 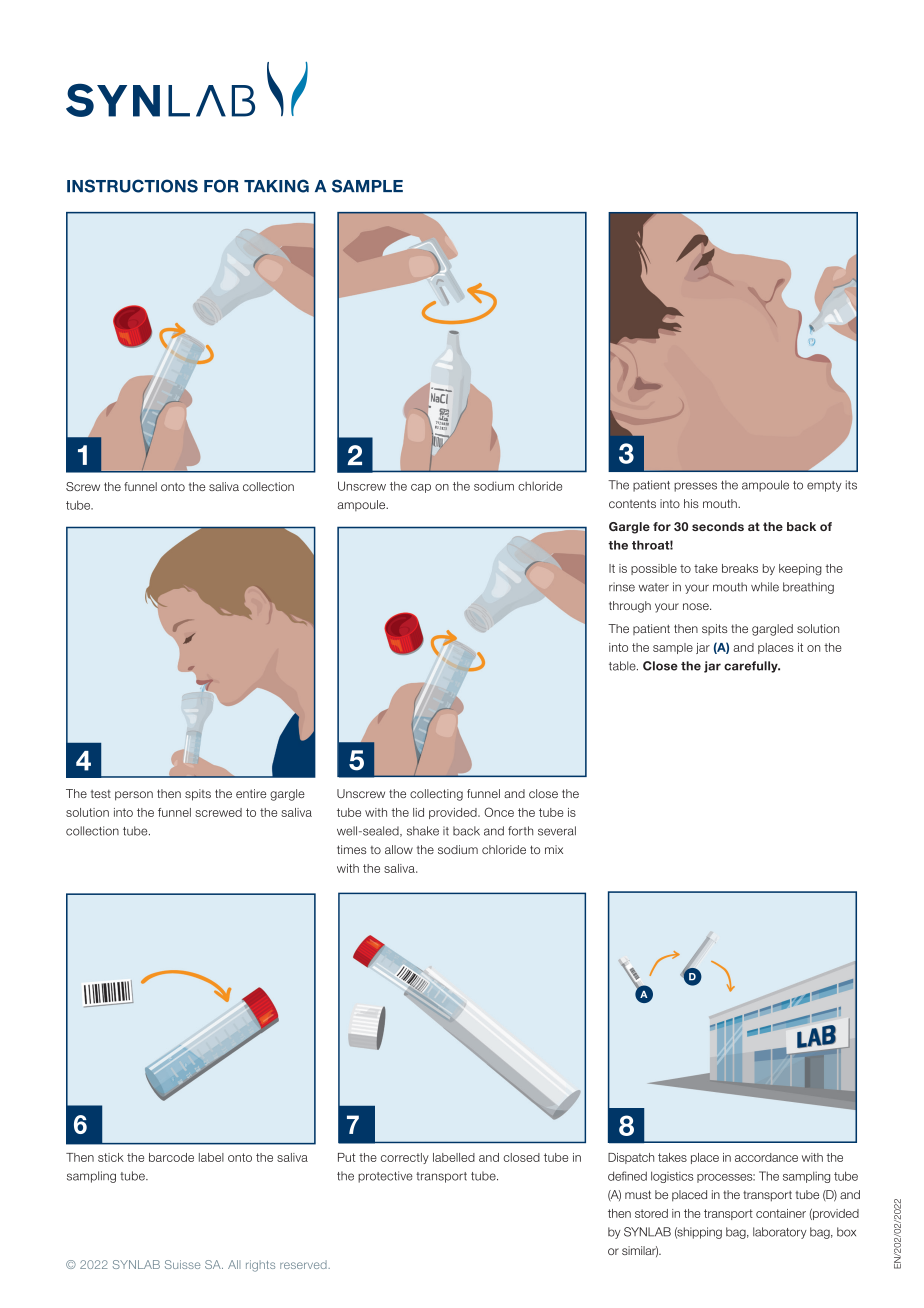 What do you see at coordinates (695, 487) in the document?
I see `presses` at bounding box center [695, 487].
